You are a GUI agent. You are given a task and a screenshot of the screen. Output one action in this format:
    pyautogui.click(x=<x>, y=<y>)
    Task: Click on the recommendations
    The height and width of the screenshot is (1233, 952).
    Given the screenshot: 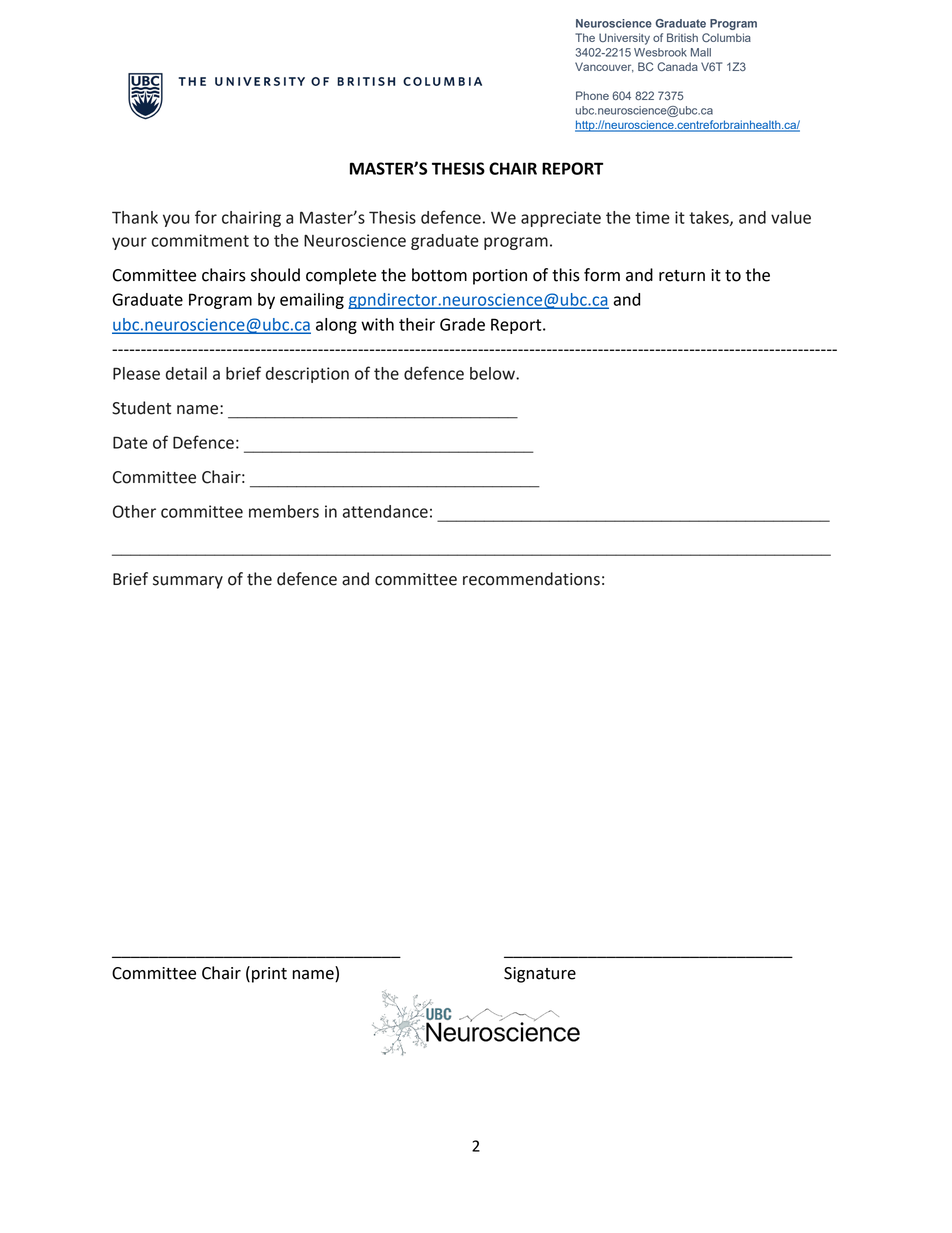 What is the action you would take?
    pyautogui.click(x=531, y=579)
